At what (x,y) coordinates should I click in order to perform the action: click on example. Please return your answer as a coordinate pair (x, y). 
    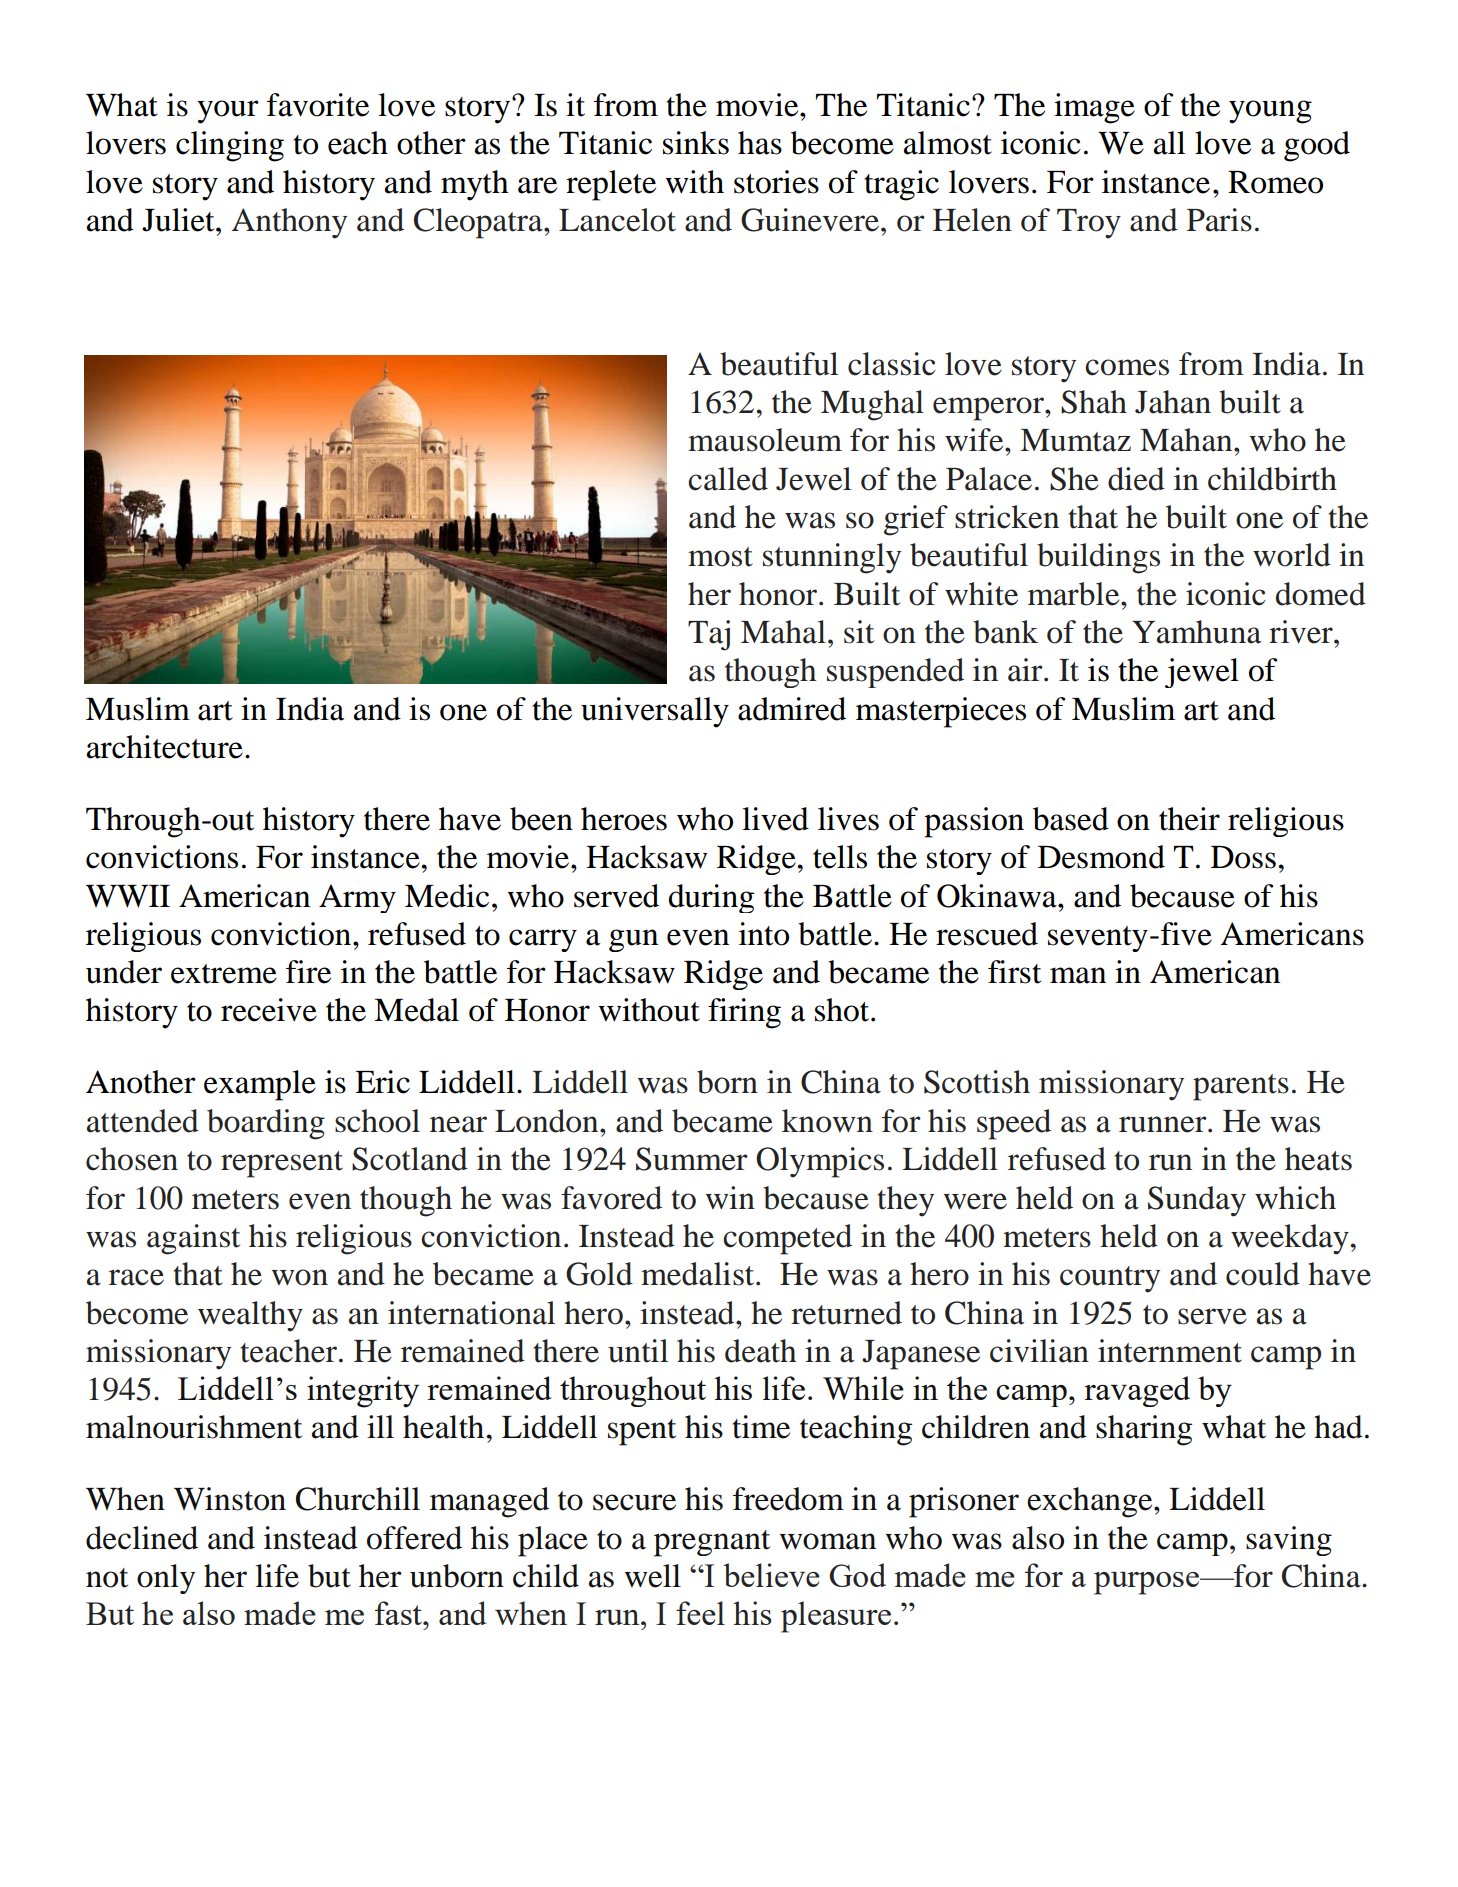
    Looking at the image, I should click on (260, 1085).
